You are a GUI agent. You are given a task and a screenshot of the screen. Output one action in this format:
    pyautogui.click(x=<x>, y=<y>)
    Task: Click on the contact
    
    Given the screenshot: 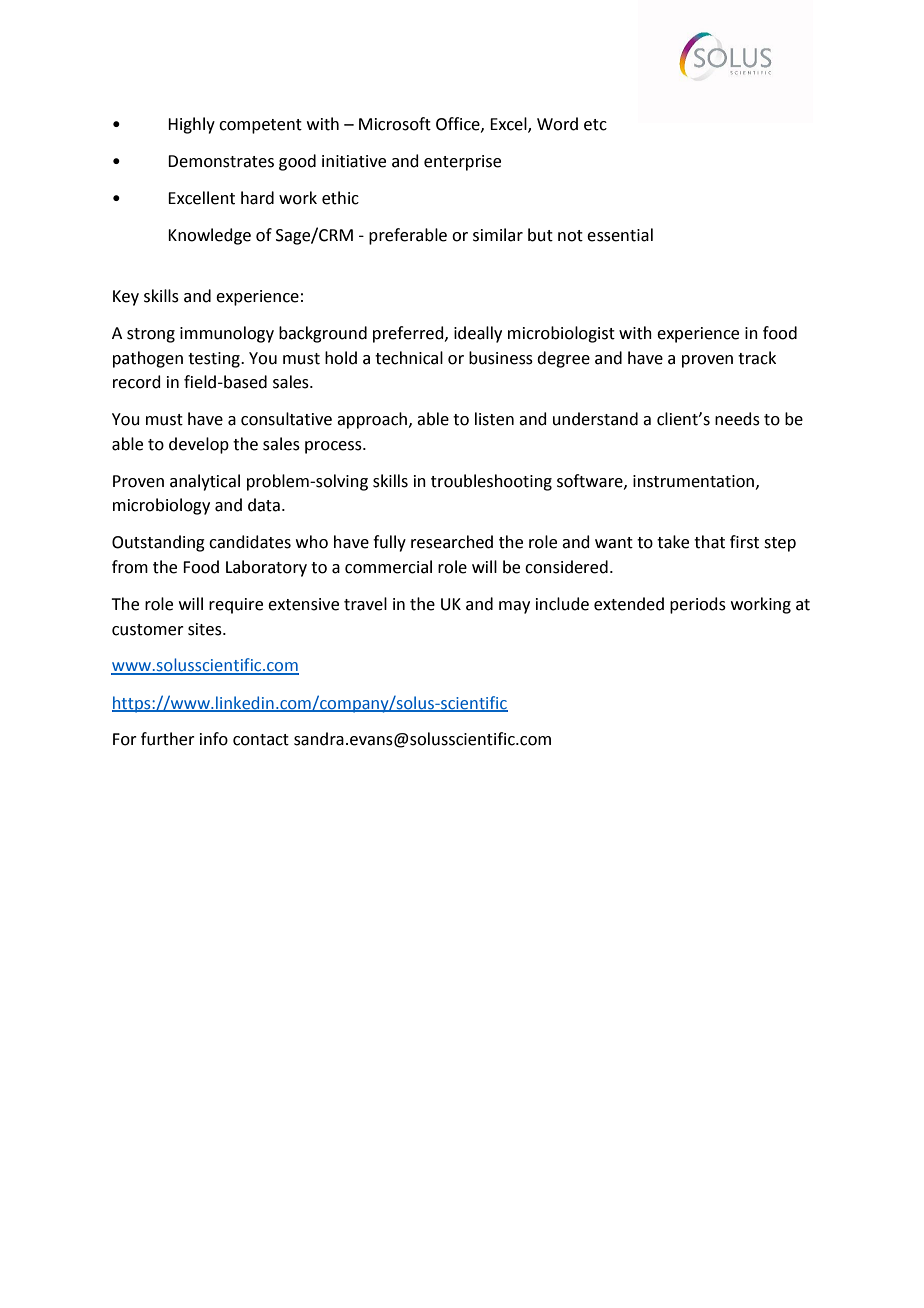 What is the action you would take?
    pyautogui.click(x=261, y=740)
